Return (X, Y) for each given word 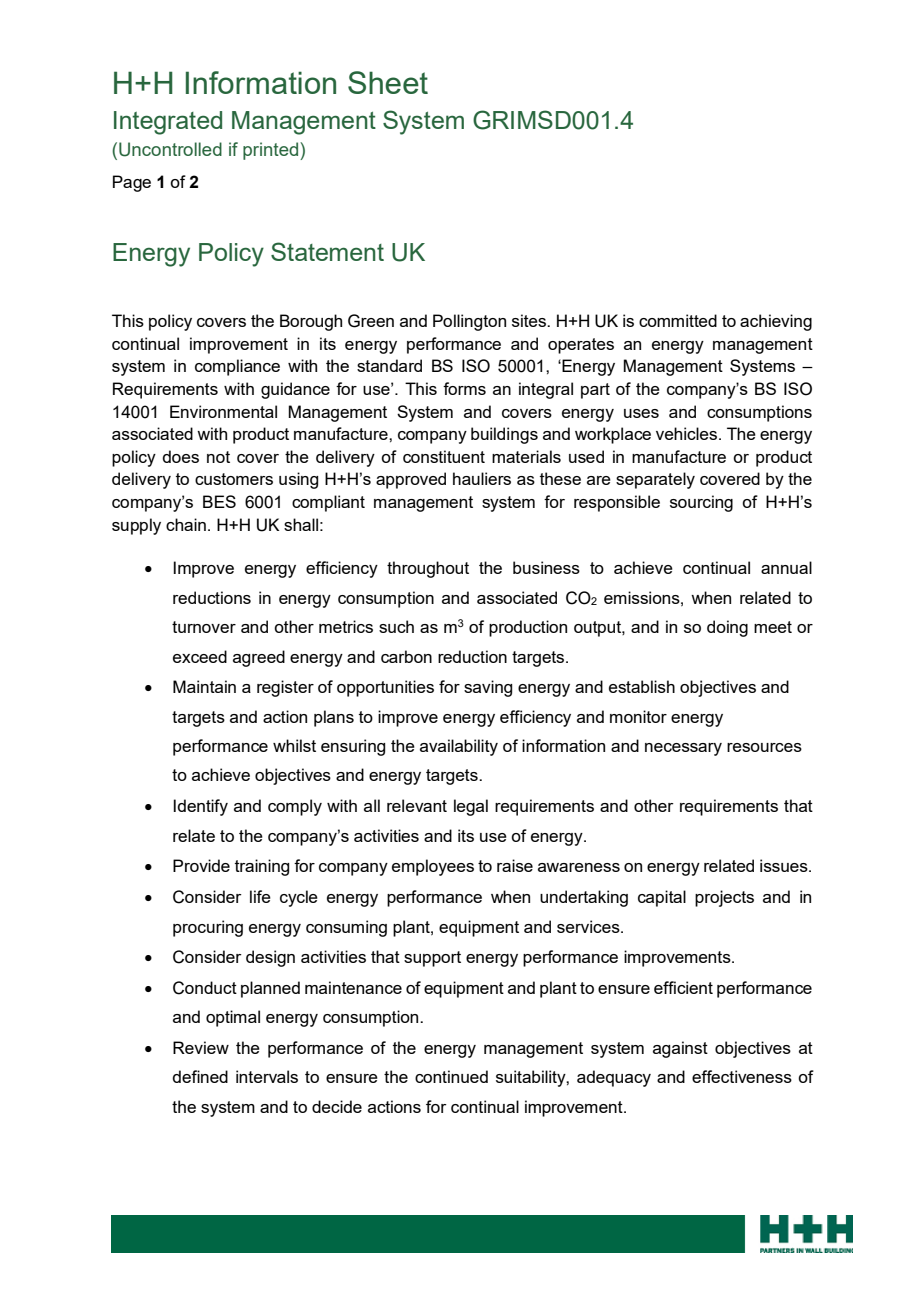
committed (678, 320)
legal (471, 807)
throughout (428, 569)
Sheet (388, 82)
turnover (204, 627)
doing (727, 628)
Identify (200, 807)
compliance (237, 367)
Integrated (168, 123)
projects (724, 898)
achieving (776, 322)
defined (200, 1076)
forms (464, 388)
